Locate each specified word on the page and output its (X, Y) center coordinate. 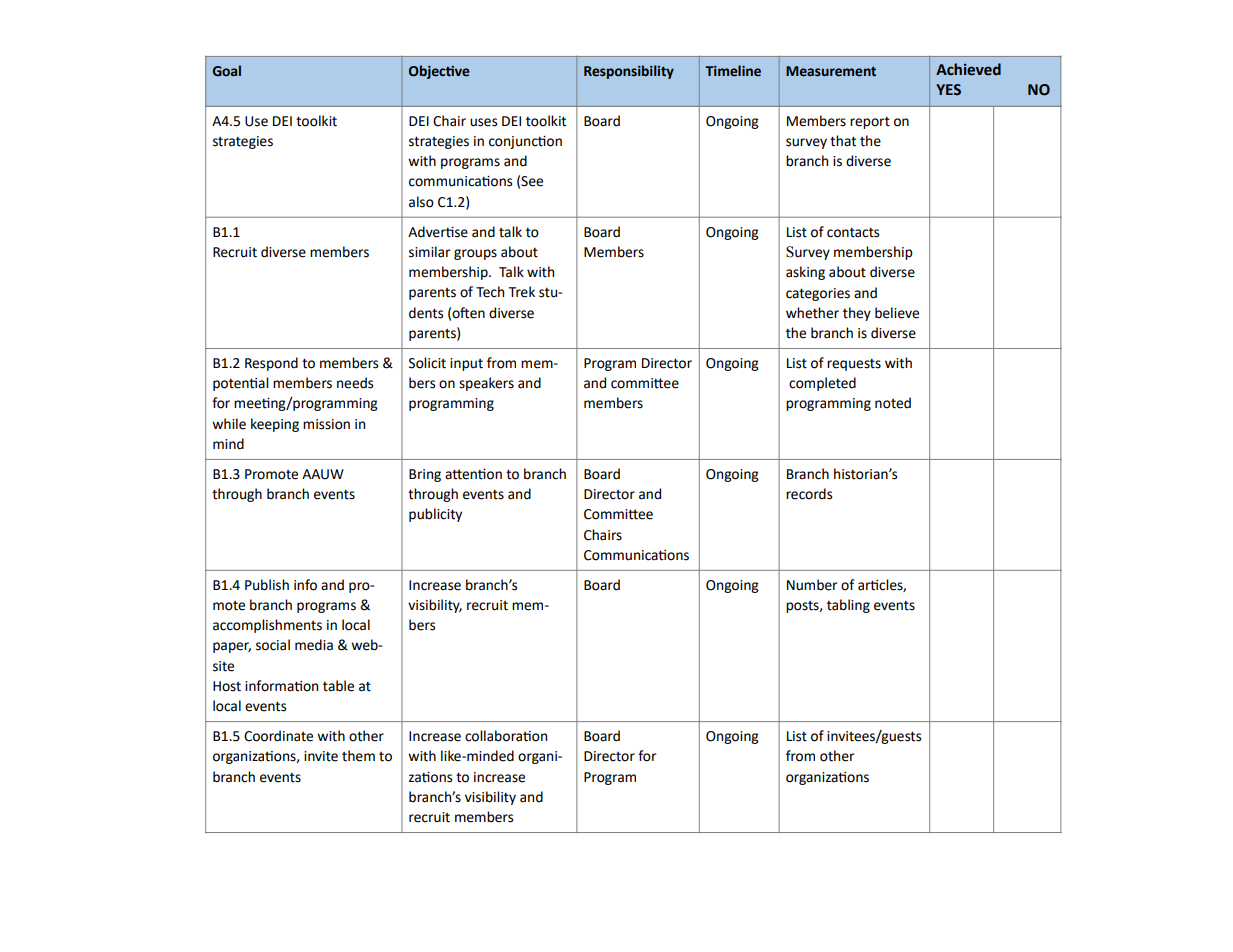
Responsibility (629, 72)
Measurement (831, 71)
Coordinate (278, 736)
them (358, 756)
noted (893, 403)
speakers (486, 384)
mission (326, 424)
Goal (227, 71)
